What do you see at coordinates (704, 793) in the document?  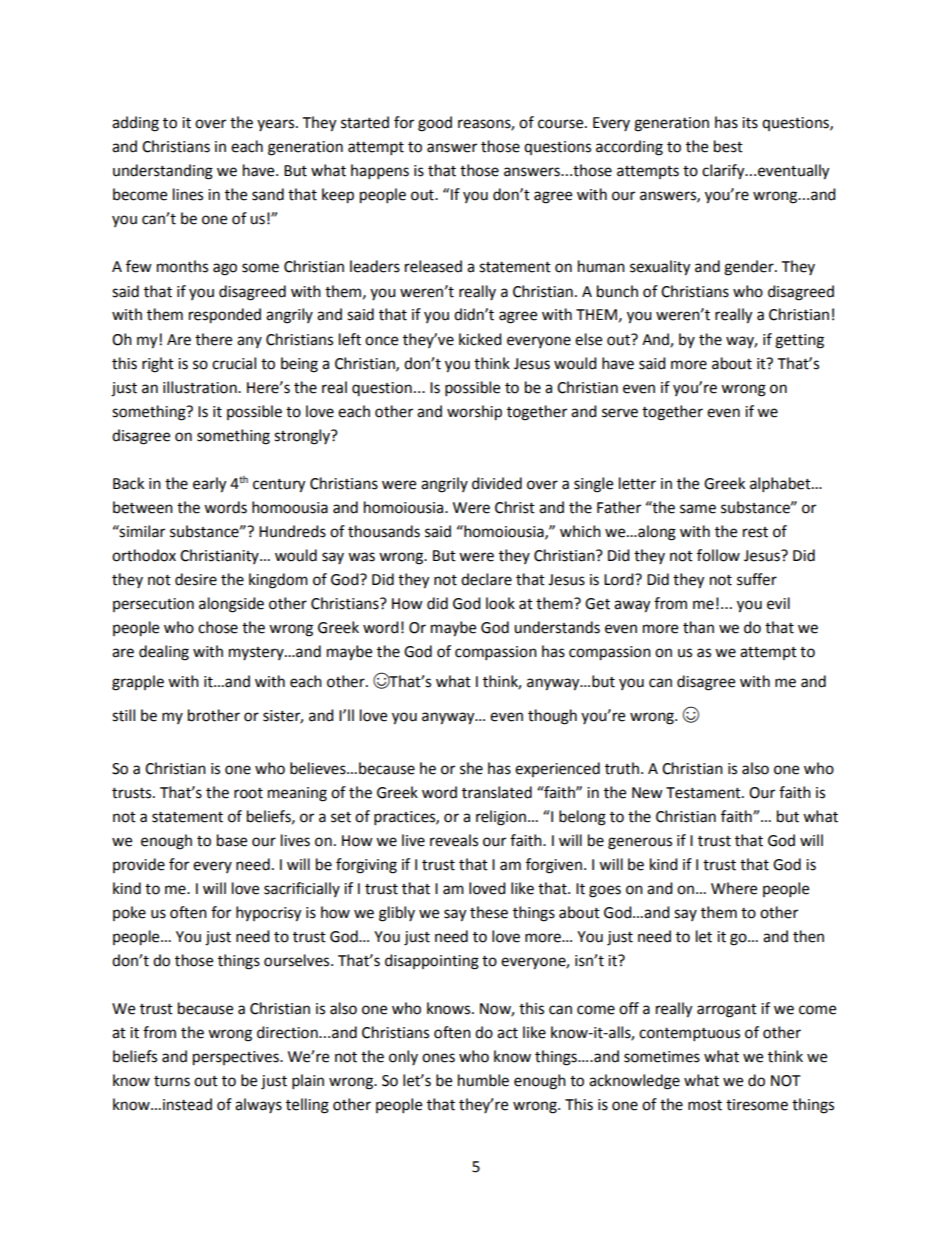 I see `Testament` at bounding box center [704, 793].
